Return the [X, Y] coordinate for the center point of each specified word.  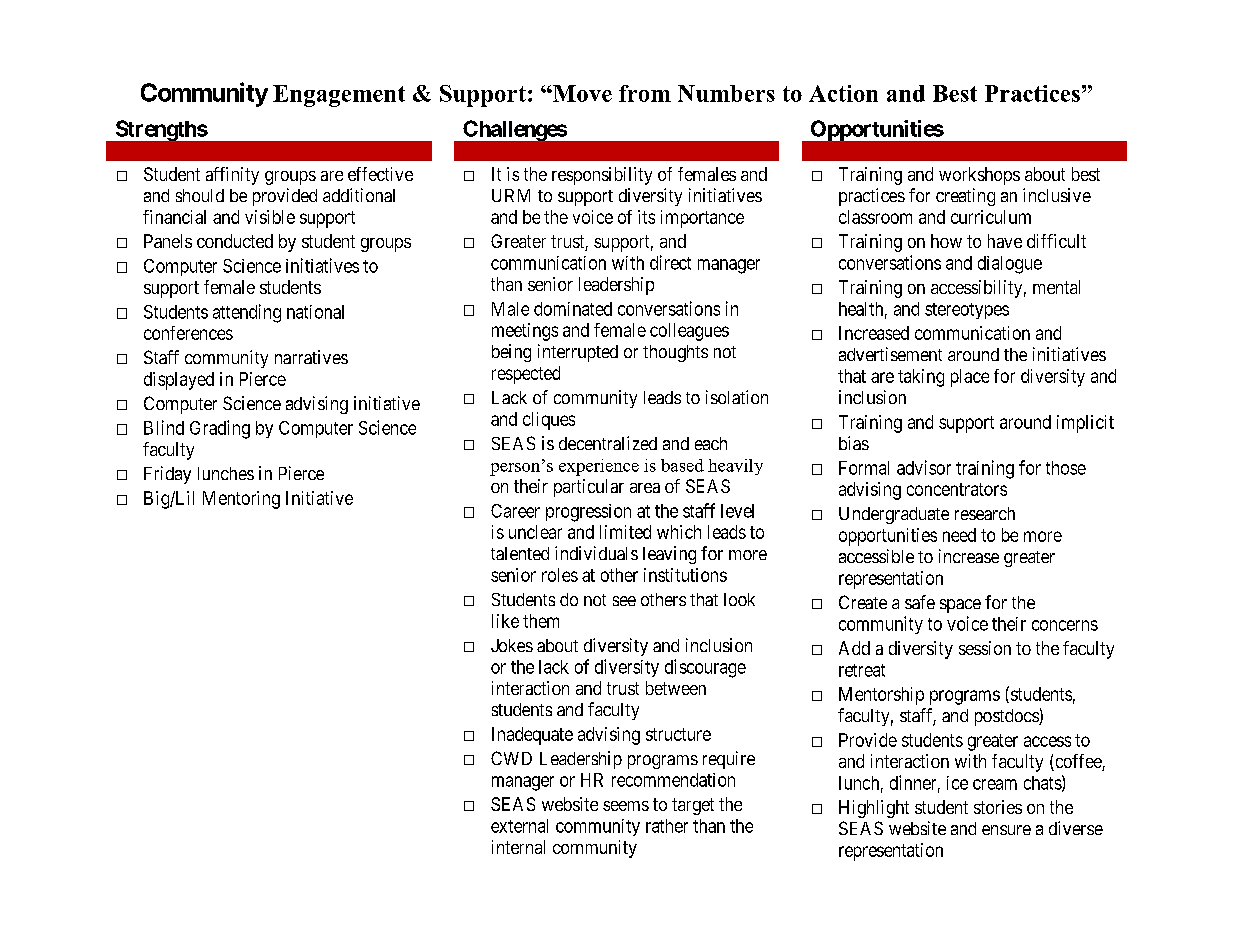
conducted [235, 241]
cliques [549, 421]
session [985, 648]
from [645, 93]
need [959, 535]
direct [670, 262]
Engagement [339, 96]
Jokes [512, 645]
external [519, 826]
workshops [979, 176]
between [676, 688]
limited [625, 532]
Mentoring [241, 500]
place [970, 378]
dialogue [1010, 265]
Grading [220, 429]
